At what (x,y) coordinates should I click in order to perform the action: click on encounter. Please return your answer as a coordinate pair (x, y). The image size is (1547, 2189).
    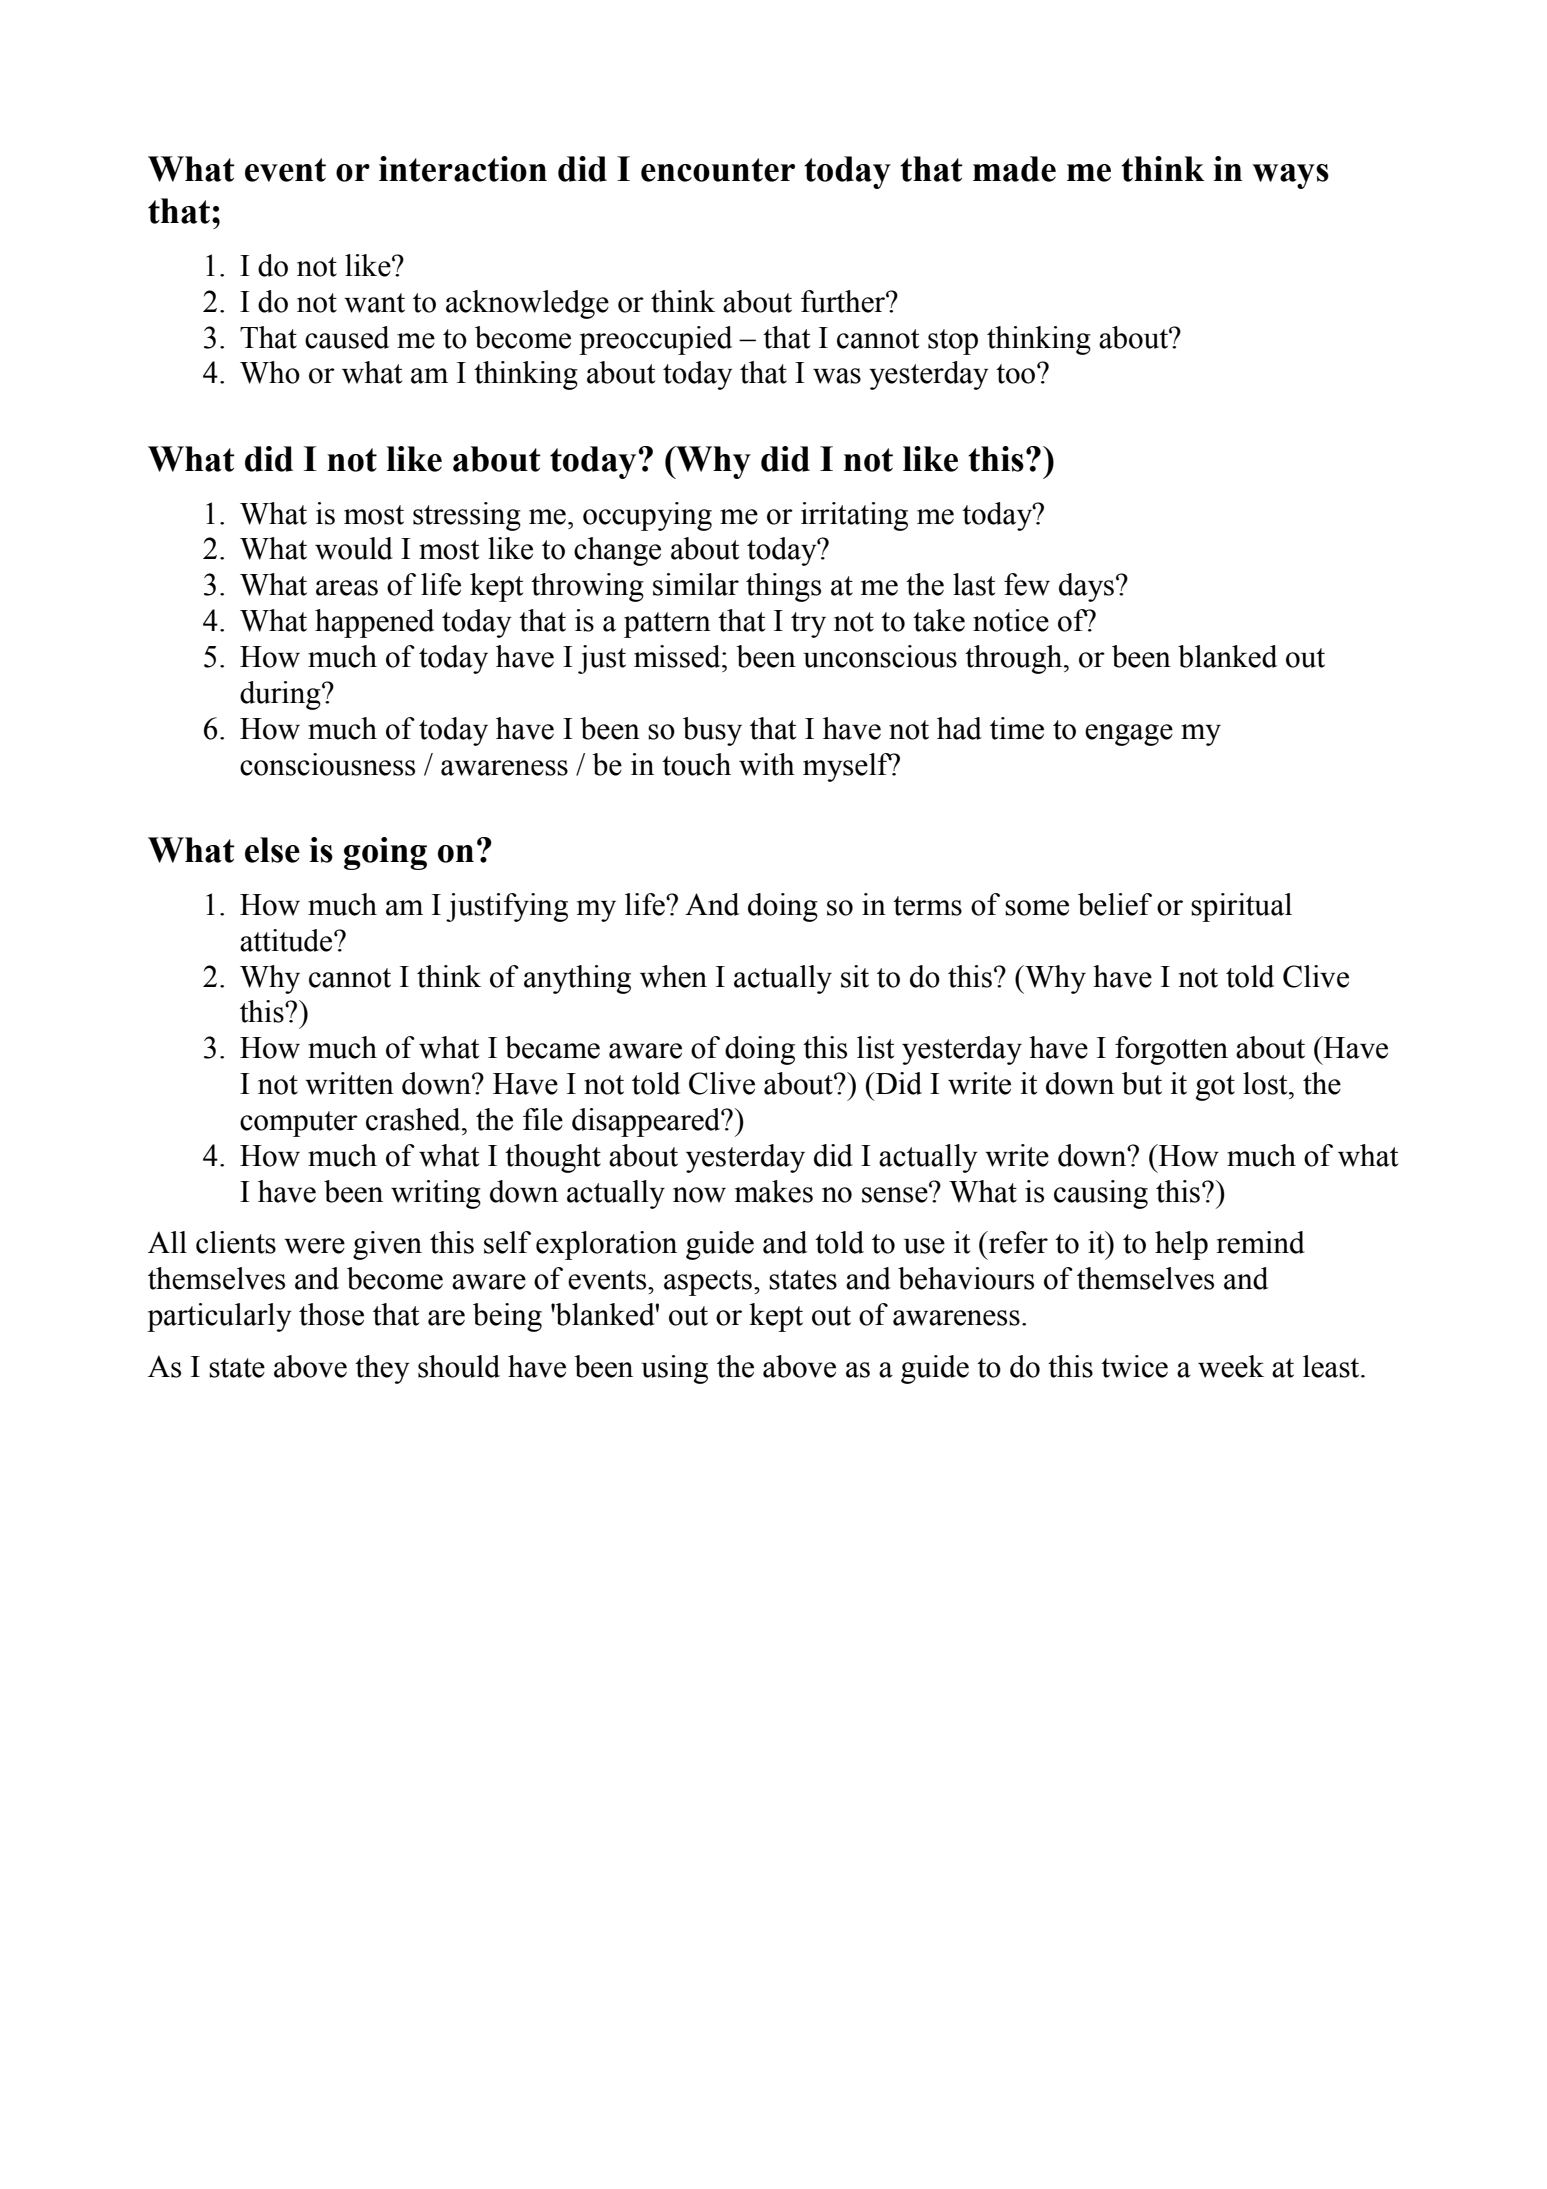
    Looking at the image, I should click on (718, 170).
